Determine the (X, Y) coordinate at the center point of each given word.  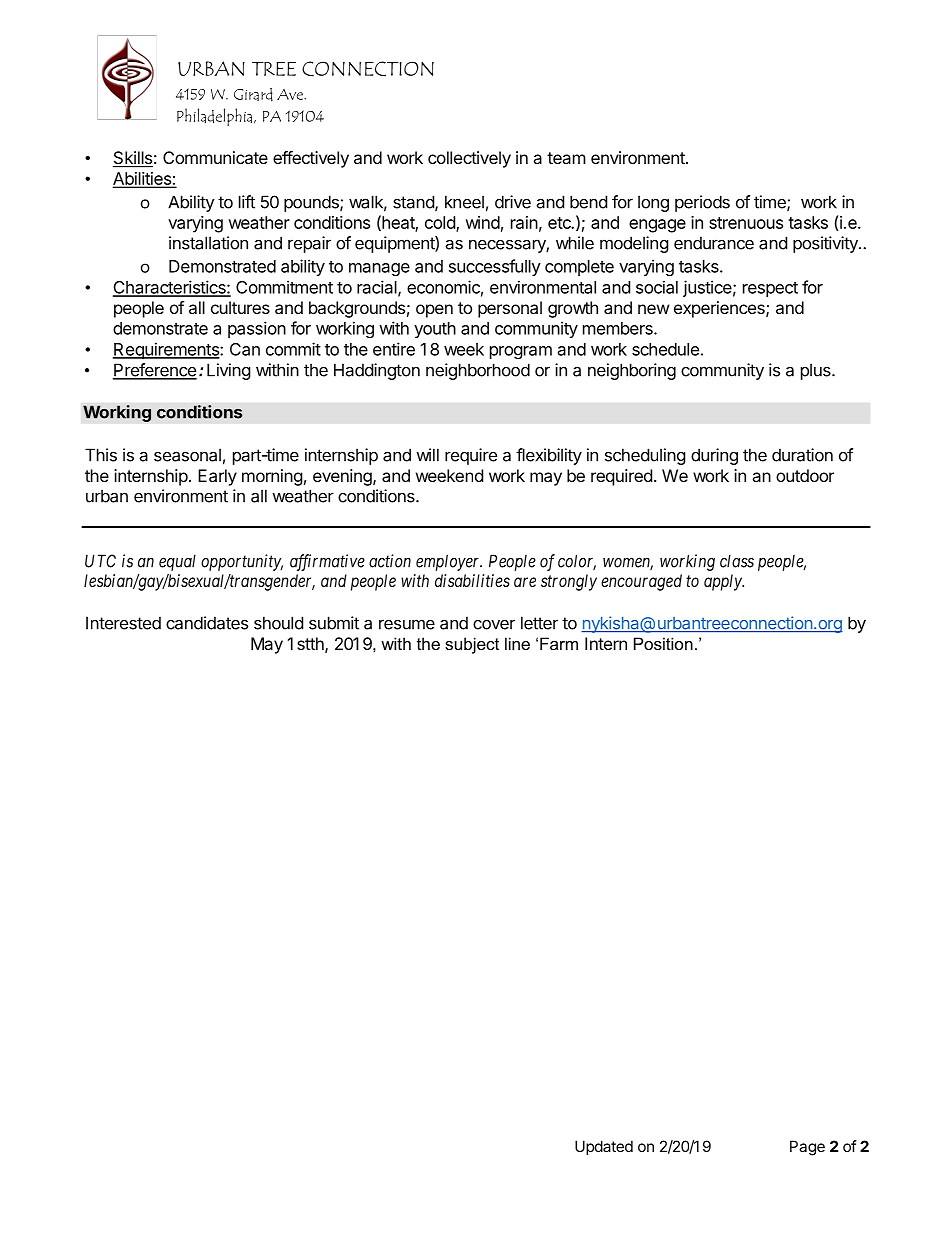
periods (702, 203)
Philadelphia (216, 117)
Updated (604, 1147)
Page (807, 1148)
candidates (207, 623)
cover (494, 624)
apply (724, 582)
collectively (469, 159)
